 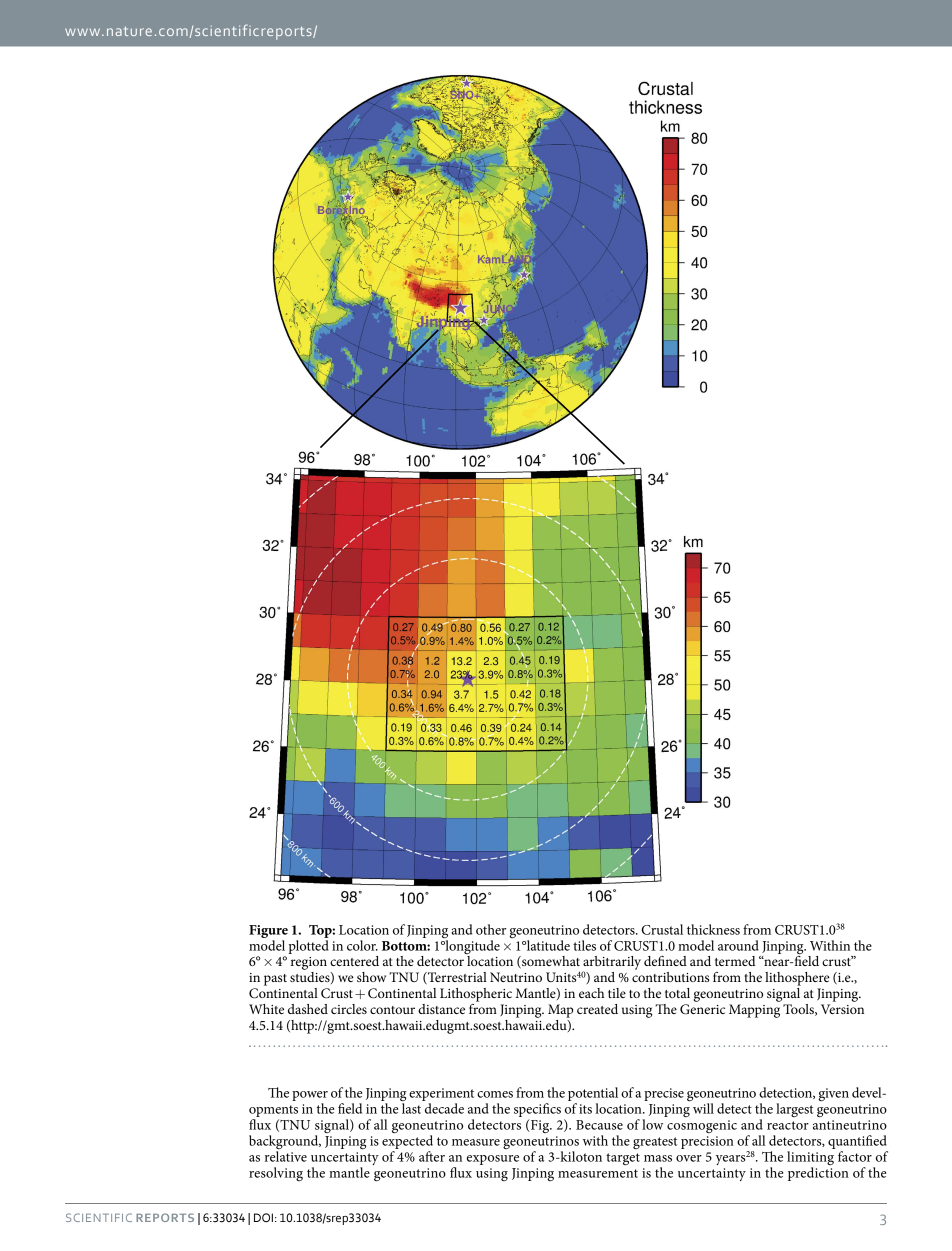 What do you see at coordinates (362, 945) in the page?
I see `color` at bounding box center [362, 945].
